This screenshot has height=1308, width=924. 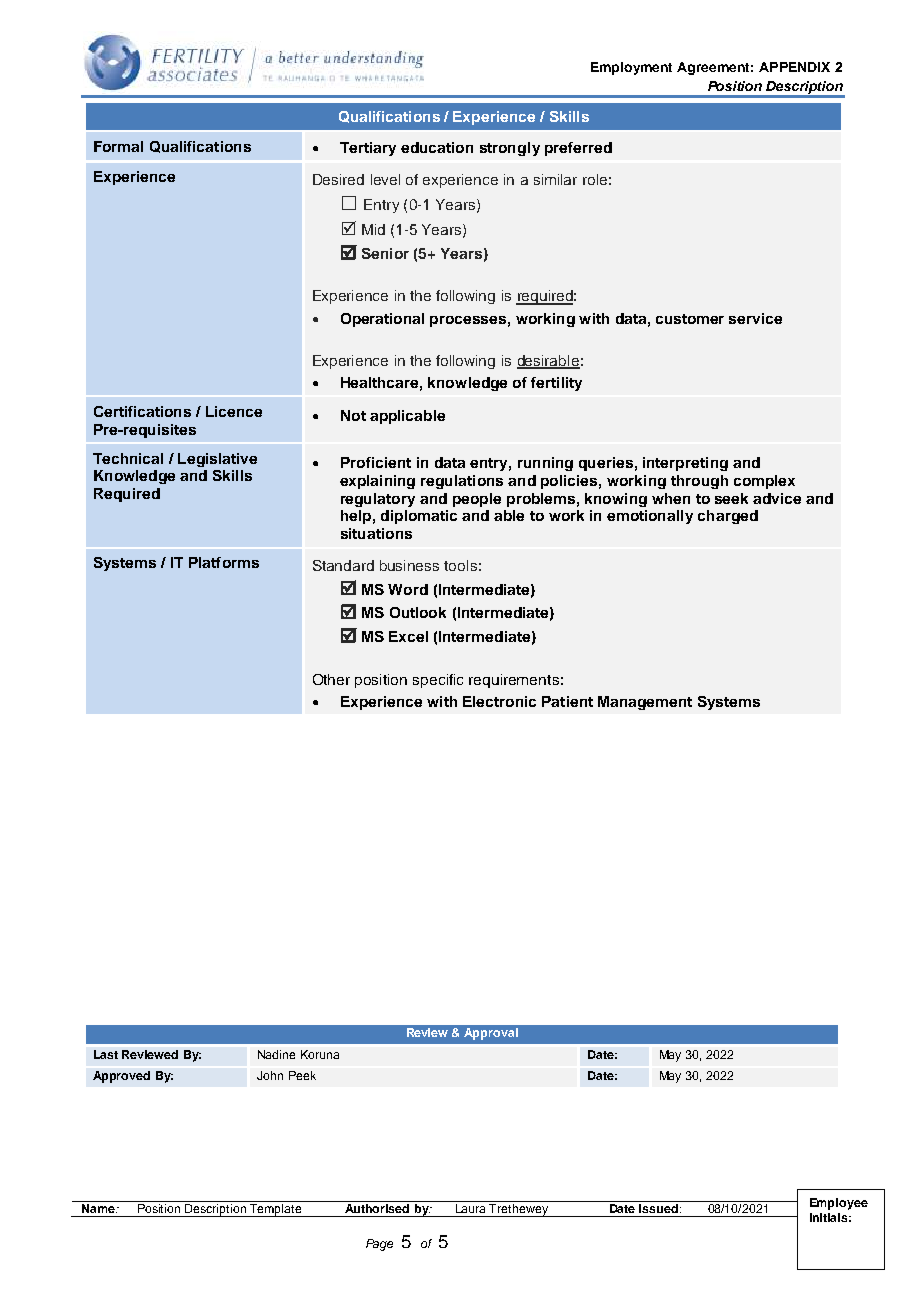 What do you see at coordinates (499, 701) in the screenshot?
I see `Electronic` at bounding box center [499, 701].
